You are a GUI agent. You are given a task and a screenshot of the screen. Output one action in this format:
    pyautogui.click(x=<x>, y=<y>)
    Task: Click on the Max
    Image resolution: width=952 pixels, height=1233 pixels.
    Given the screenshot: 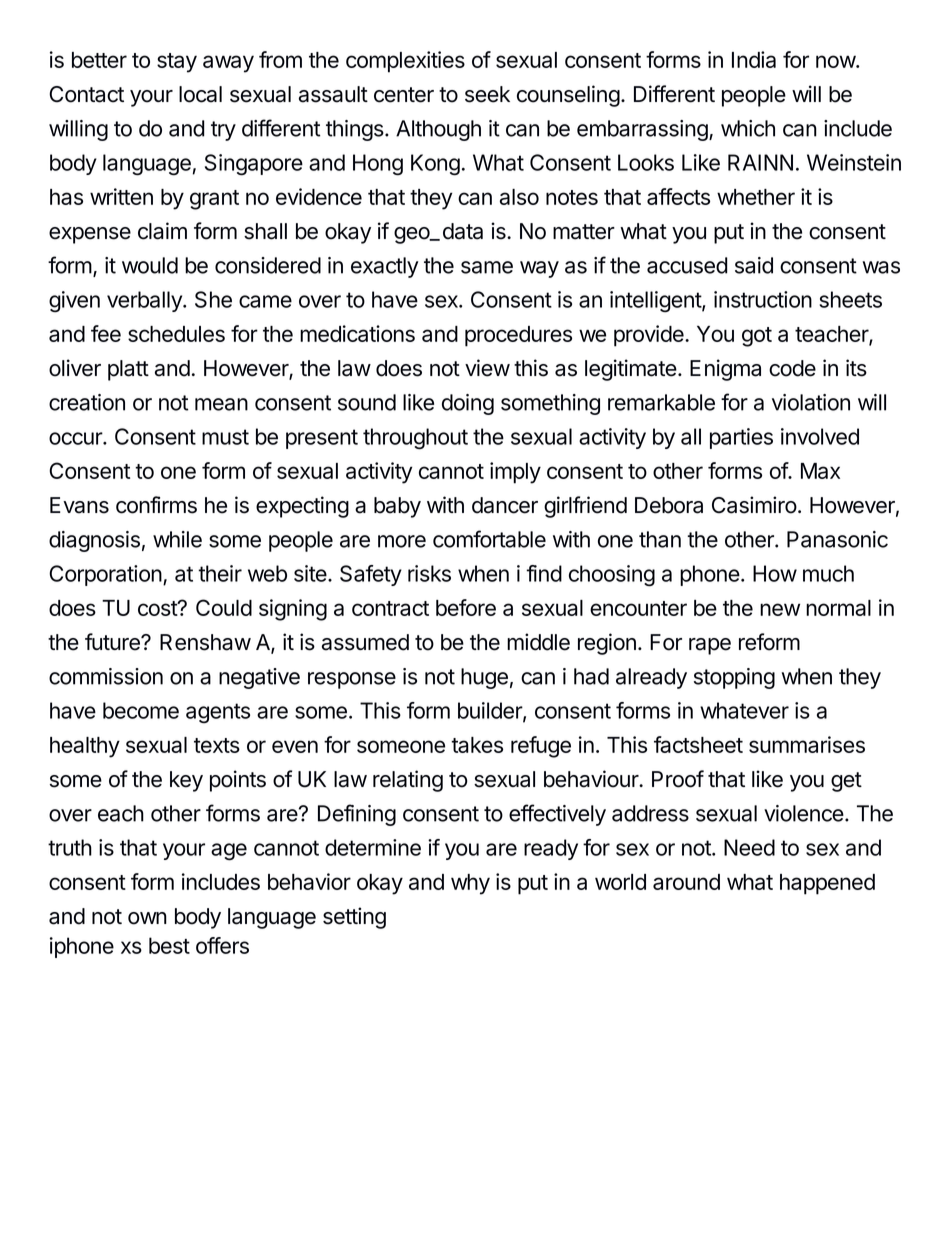 What is the action you would take?
    pyautogui.click(x=820, y=471)
